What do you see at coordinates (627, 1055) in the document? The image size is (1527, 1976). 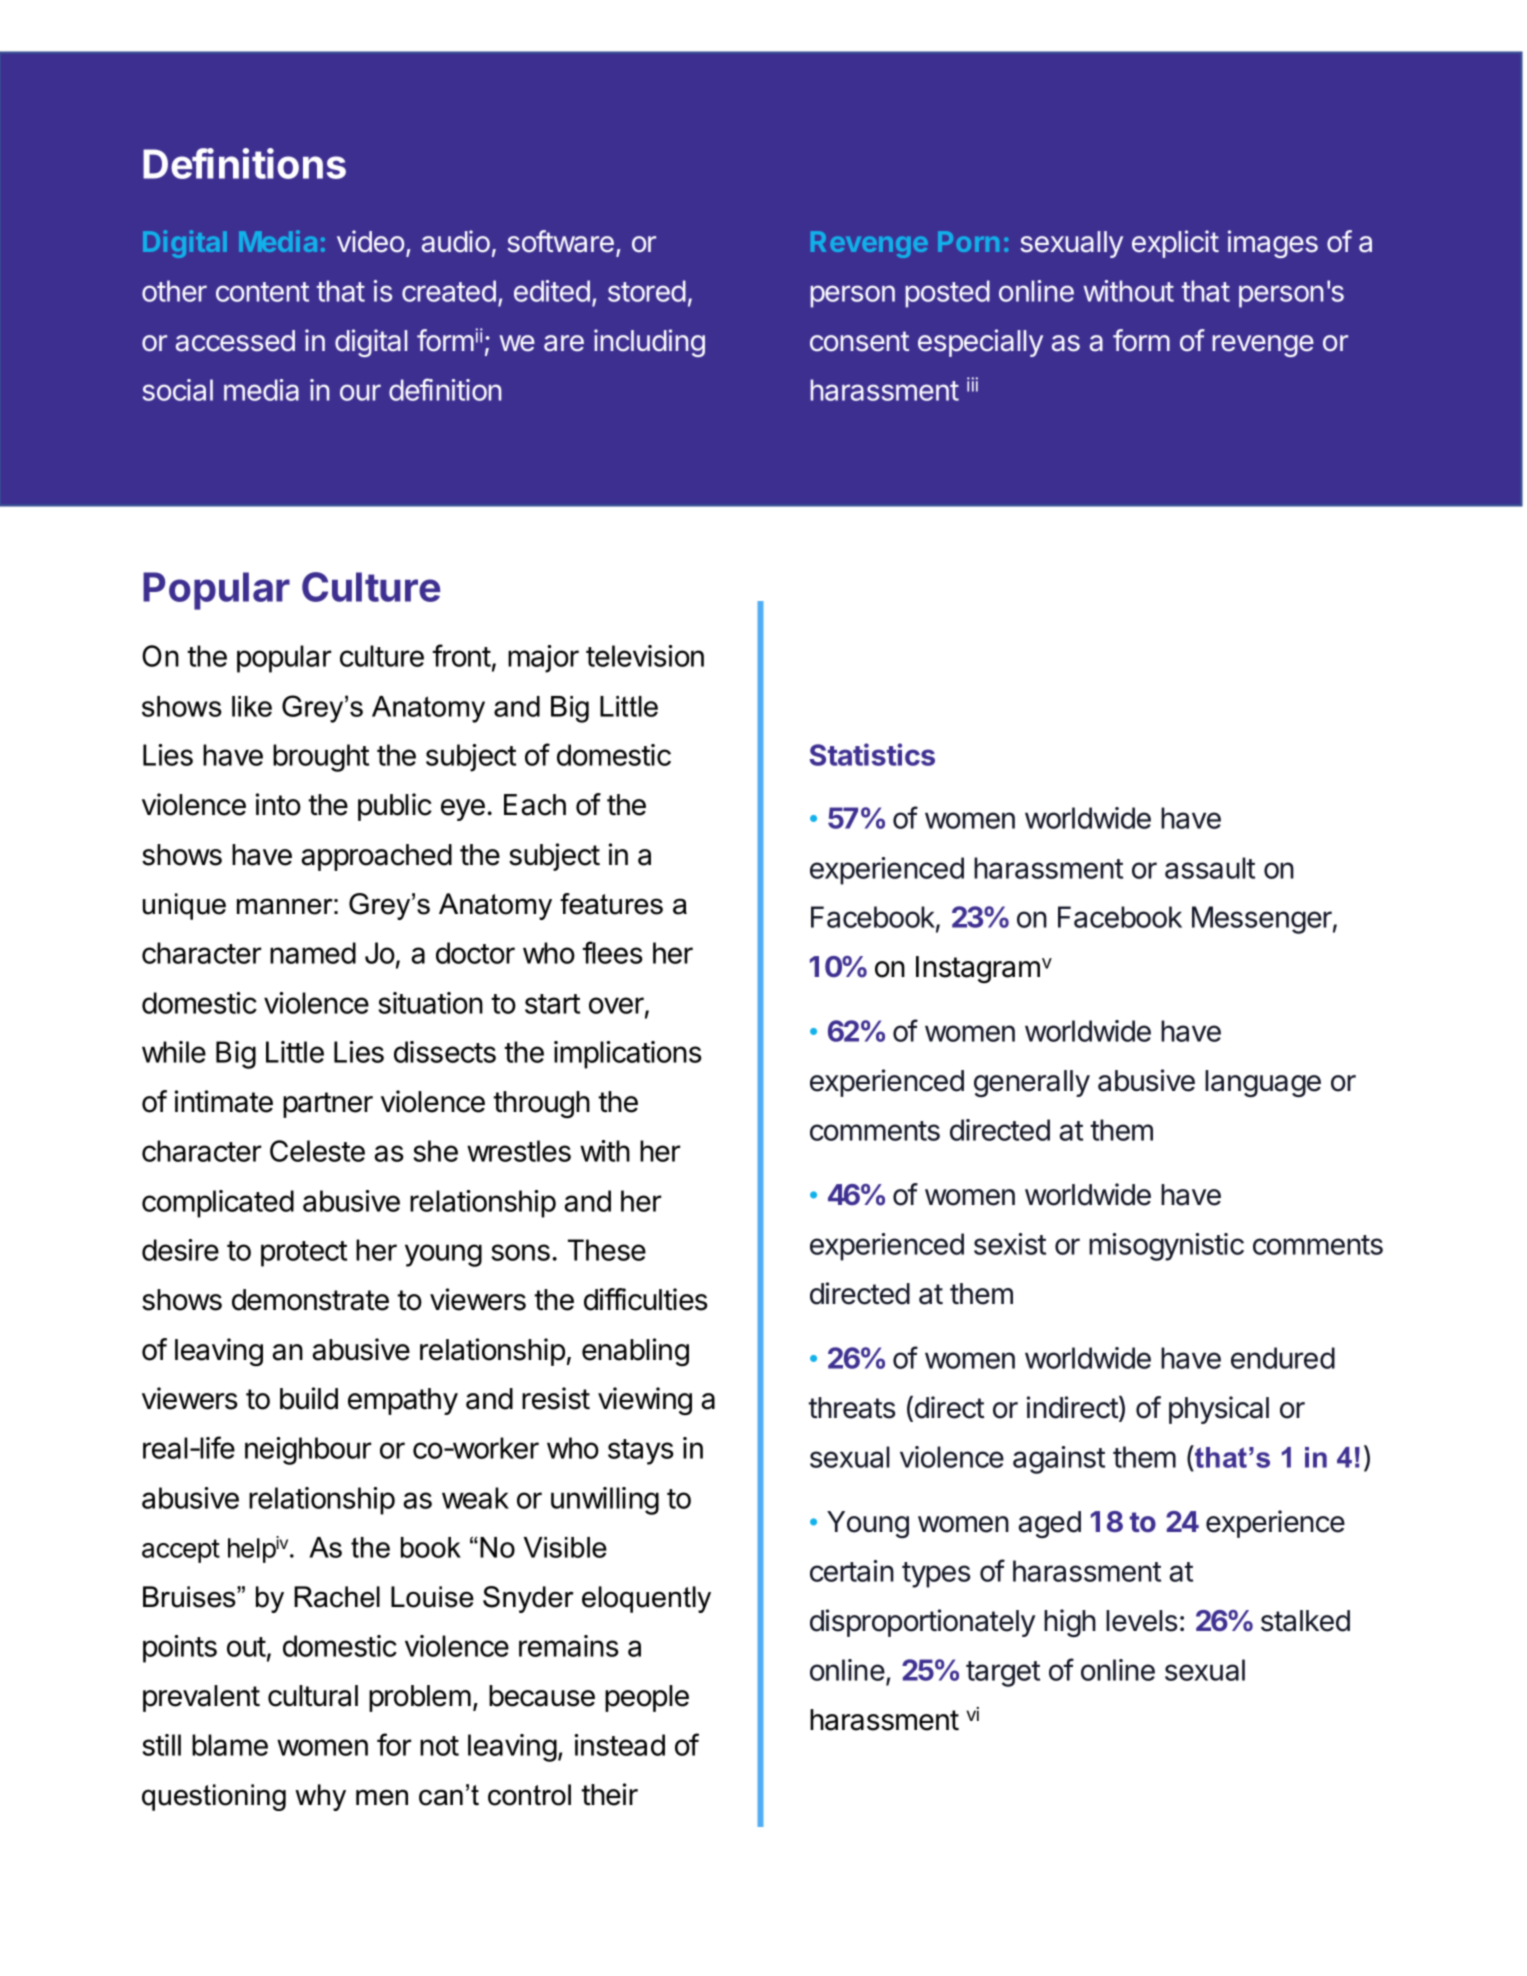 I see `implications` at bounding box center [627, 1055].
